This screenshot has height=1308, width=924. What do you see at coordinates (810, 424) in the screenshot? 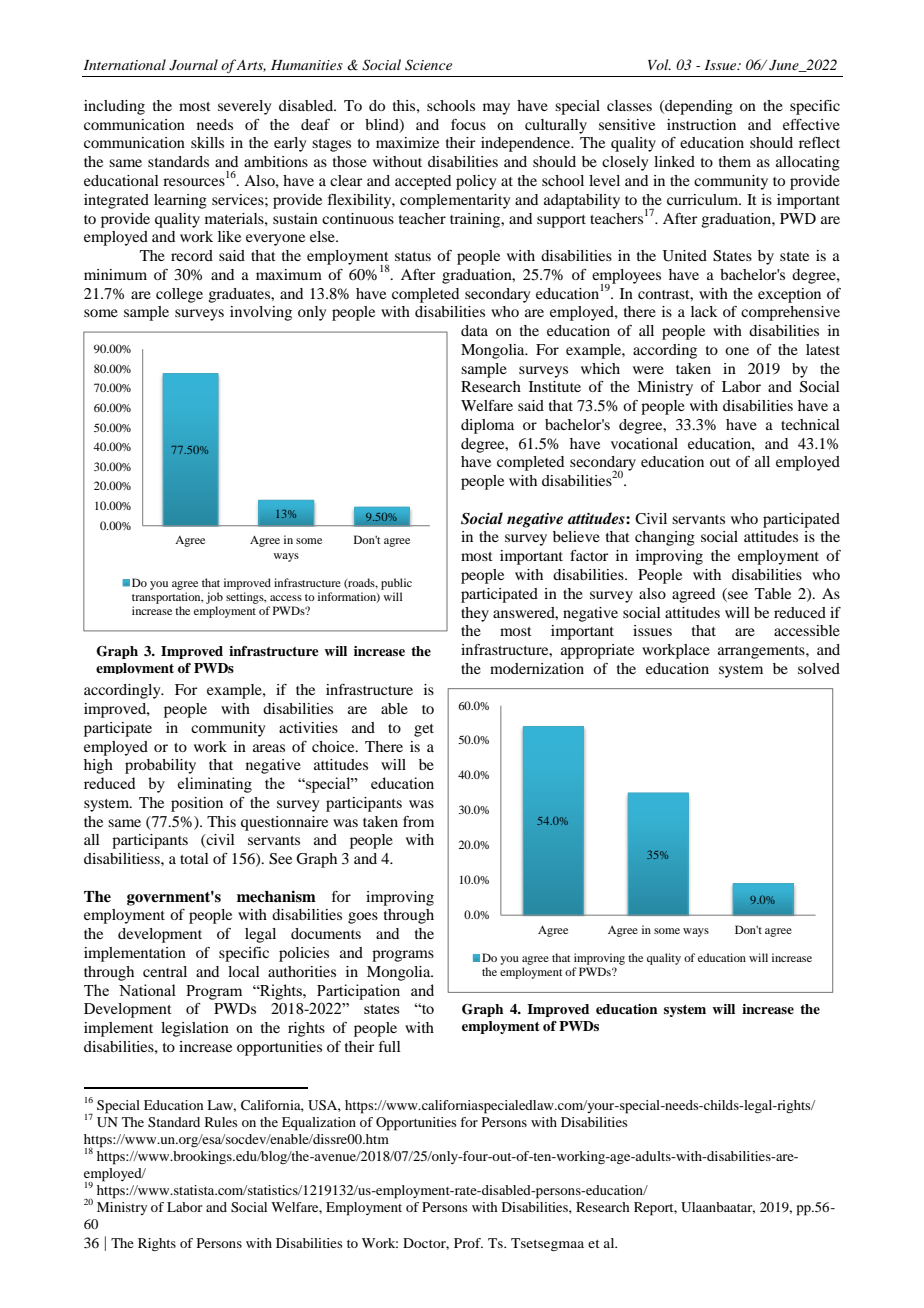
I see `technical` at bounding box center [810, 424].
